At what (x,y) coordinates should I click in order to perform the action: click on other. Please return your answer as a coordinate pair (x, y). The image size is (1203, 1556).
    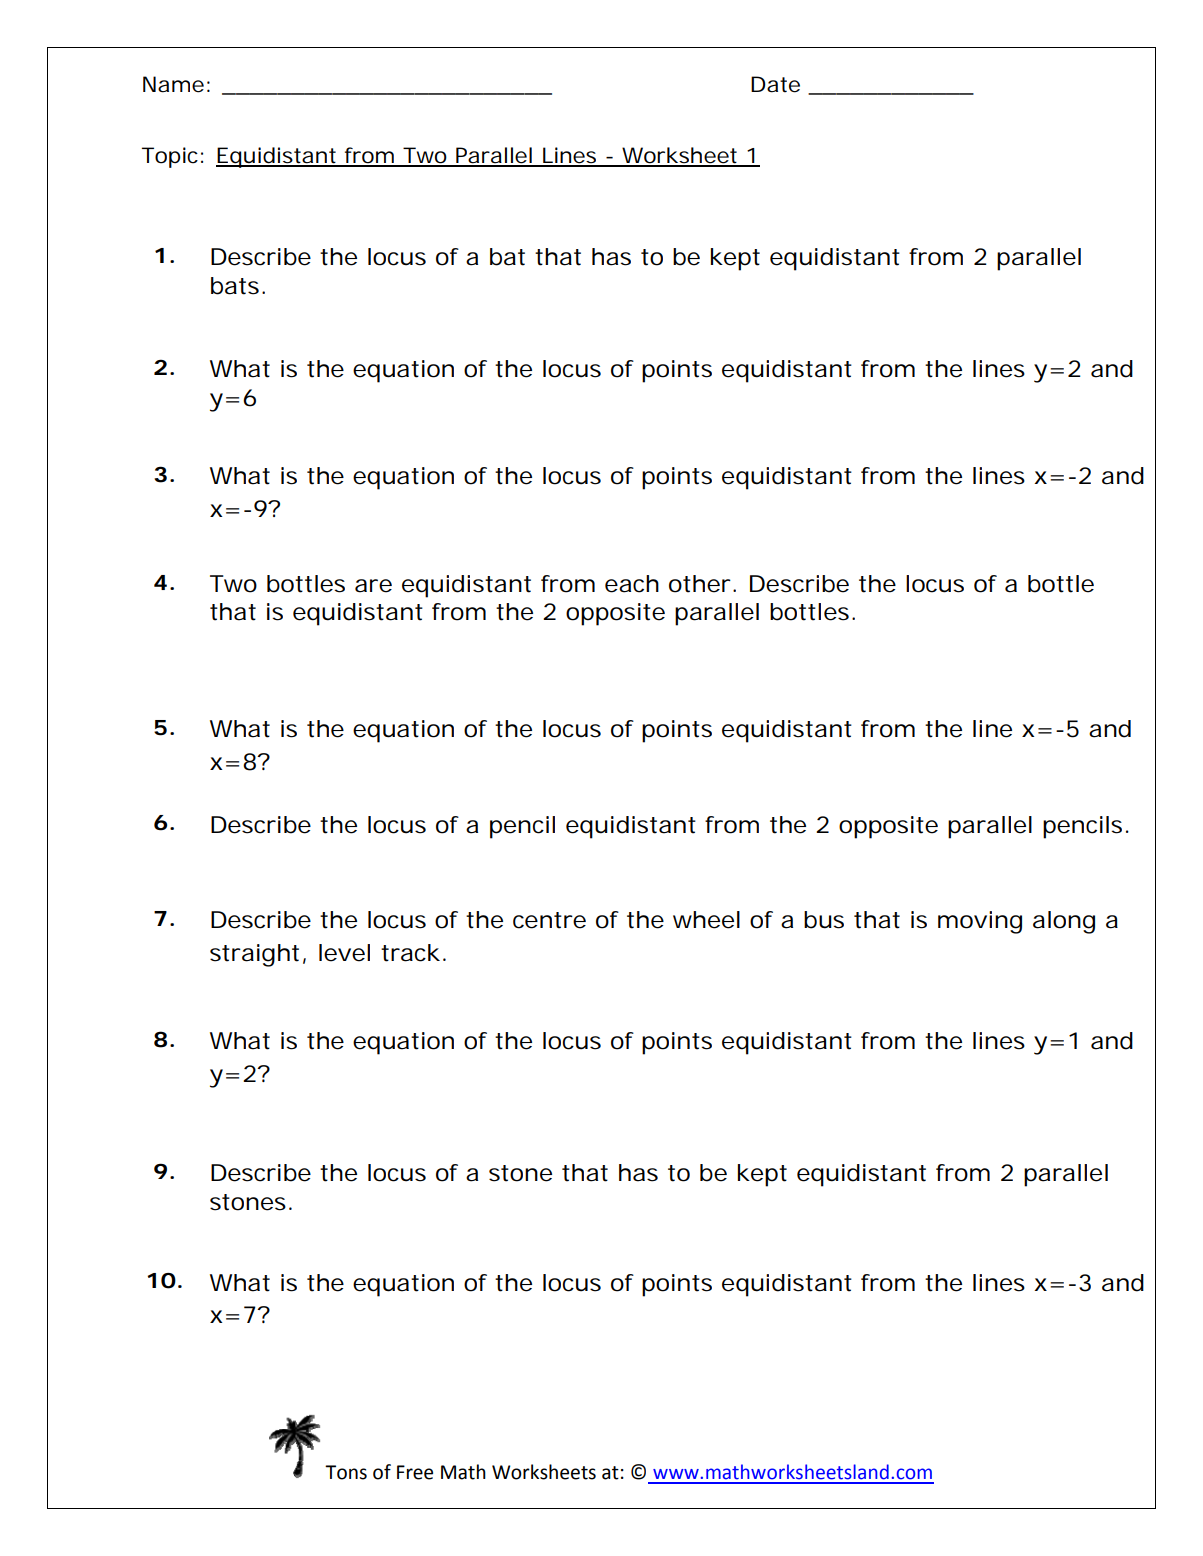
    Looking at the image, I should click on (700, 584).
